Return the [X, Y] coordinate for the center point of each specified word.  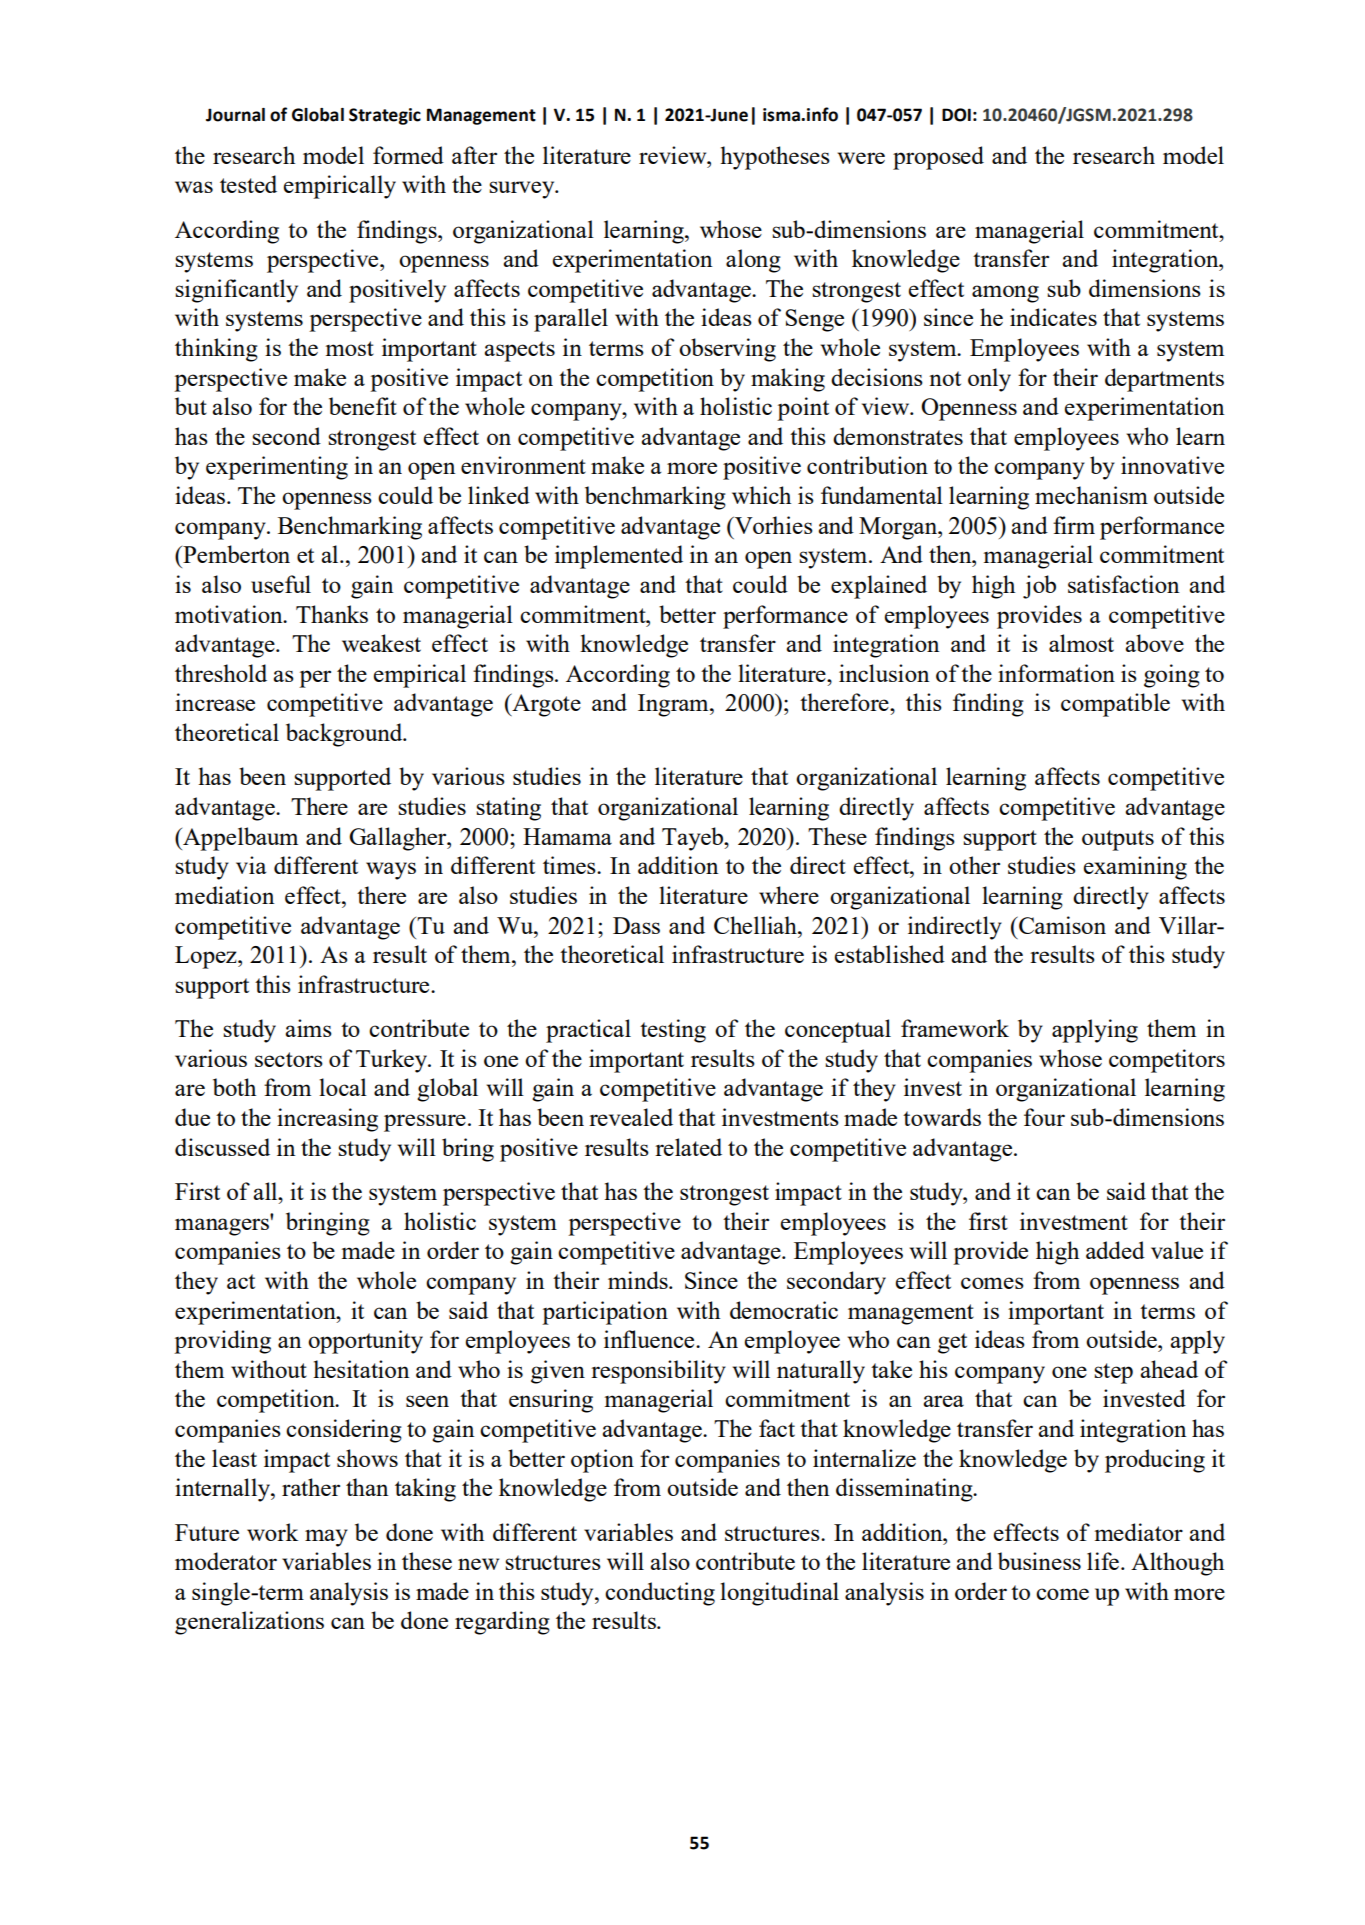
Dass [636, 925]
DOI [956, 115]
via [251, 865]
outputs [1118, 840]
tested [248, 184]
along [753, 261]
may [326, 1538]
